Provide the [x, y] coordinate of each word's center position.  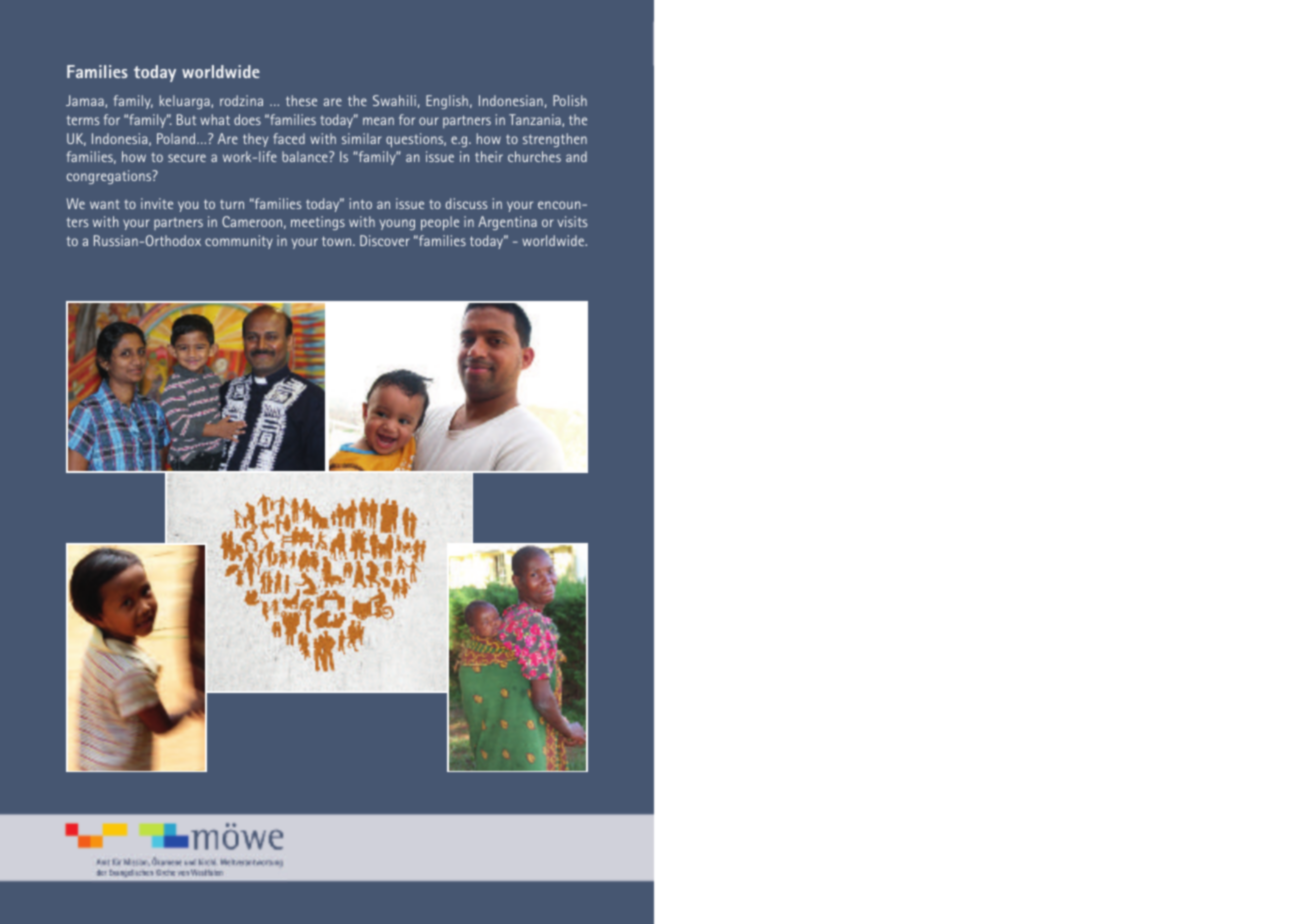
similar [362, 138]
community [239, 242]
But [186, 119]
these [301, 100]
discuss [466, 203]
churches [534, 156]
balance [306, 156]
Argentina [507, 223]
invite [157, 203]
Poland [177, 138]
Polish [570, 100]
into [361, 203]
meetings [318, 223]
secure [187, 158]
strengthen [555, 140]
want [105, 204]
